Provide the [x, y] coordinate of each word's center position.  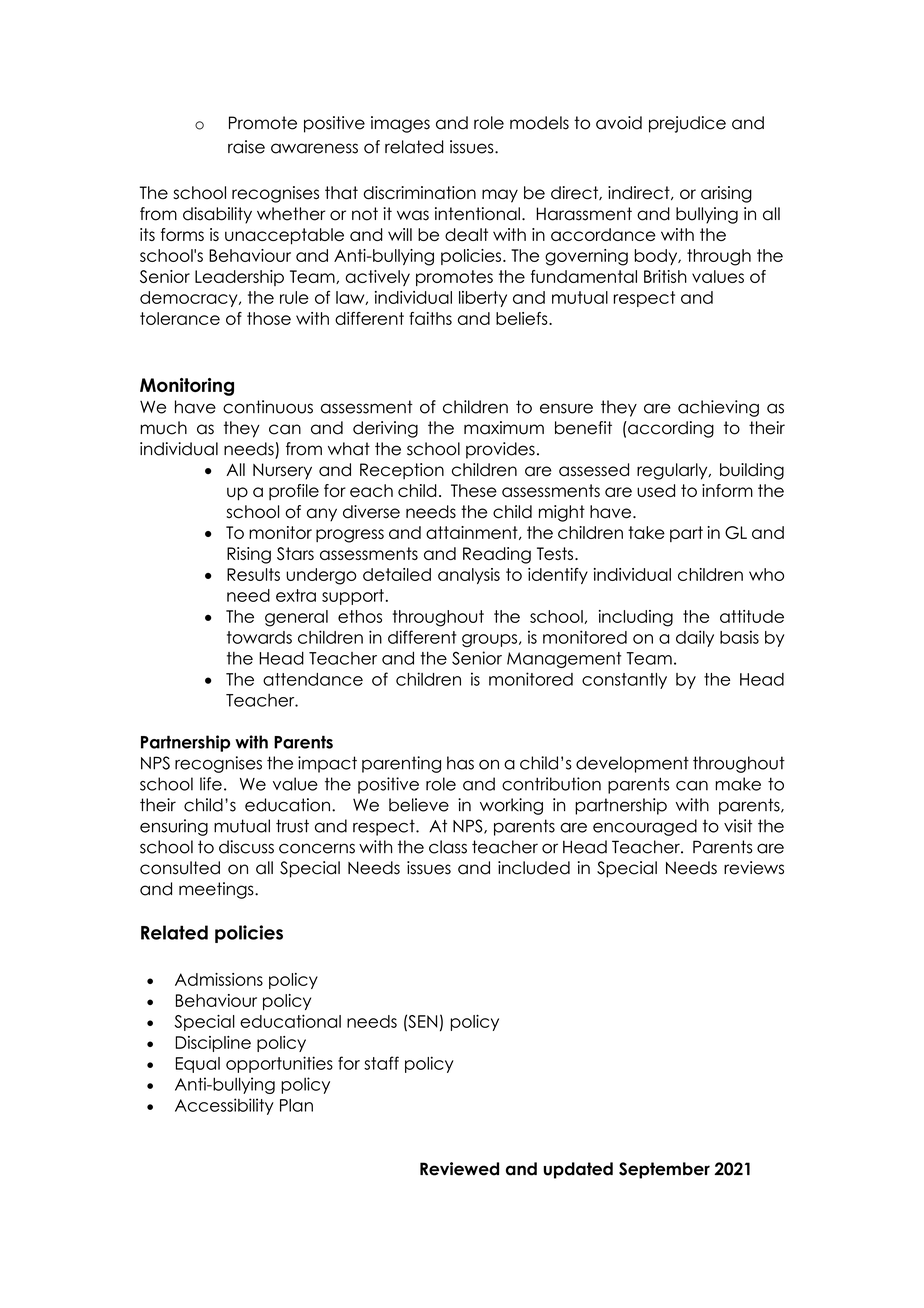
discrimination [419, 193]
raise [246, 147]
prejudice [687, 124]
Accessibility [224, 1106]
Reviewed [459, 1169]
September [664, 1170]
